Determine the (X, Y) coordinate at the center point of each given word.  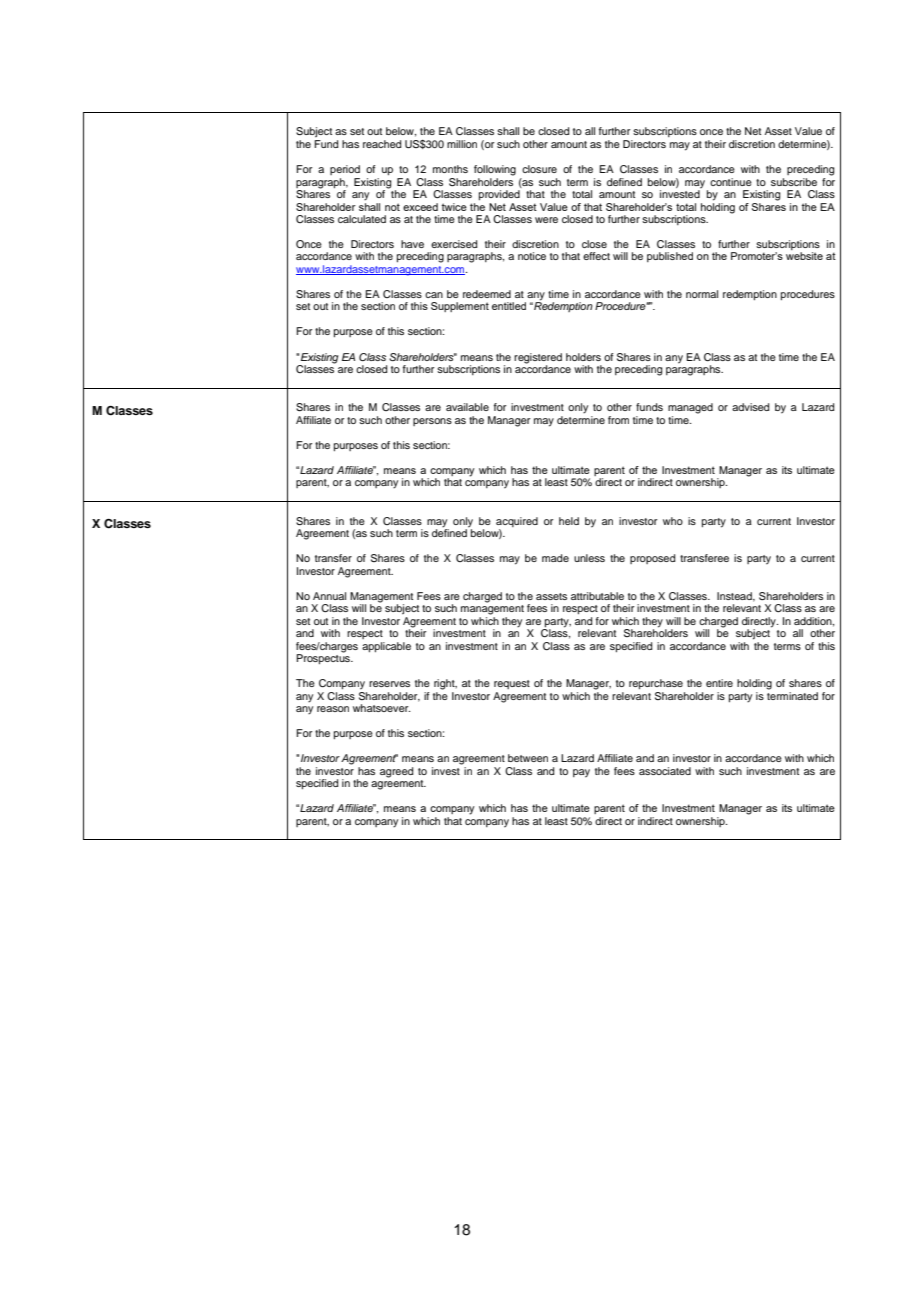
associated (665, 771)
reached (382, 144)
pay (581, 773)
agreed (396, 772)
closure (539, 169)
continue (731, 182)
